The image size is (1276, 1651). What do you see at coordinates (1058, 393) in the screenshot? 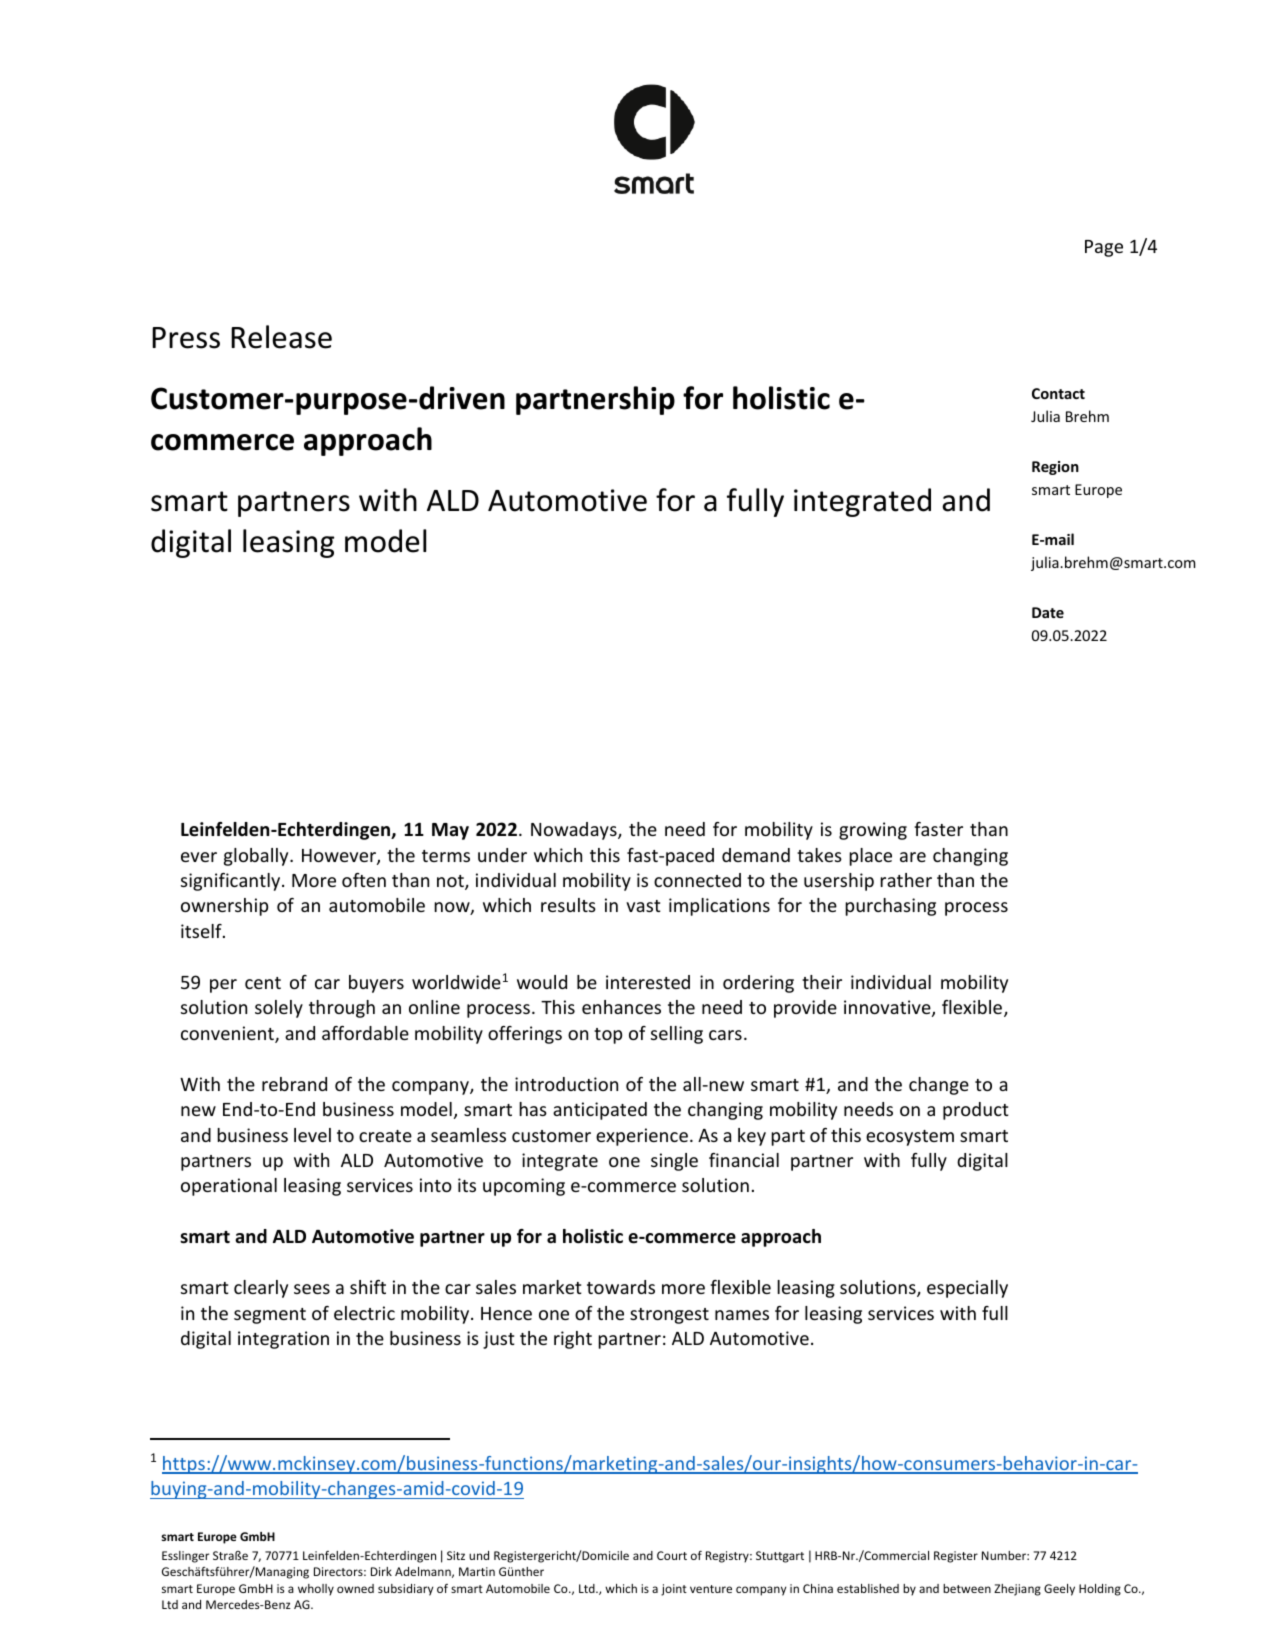
I see `Contact` at bounding box center [1058, 393].
